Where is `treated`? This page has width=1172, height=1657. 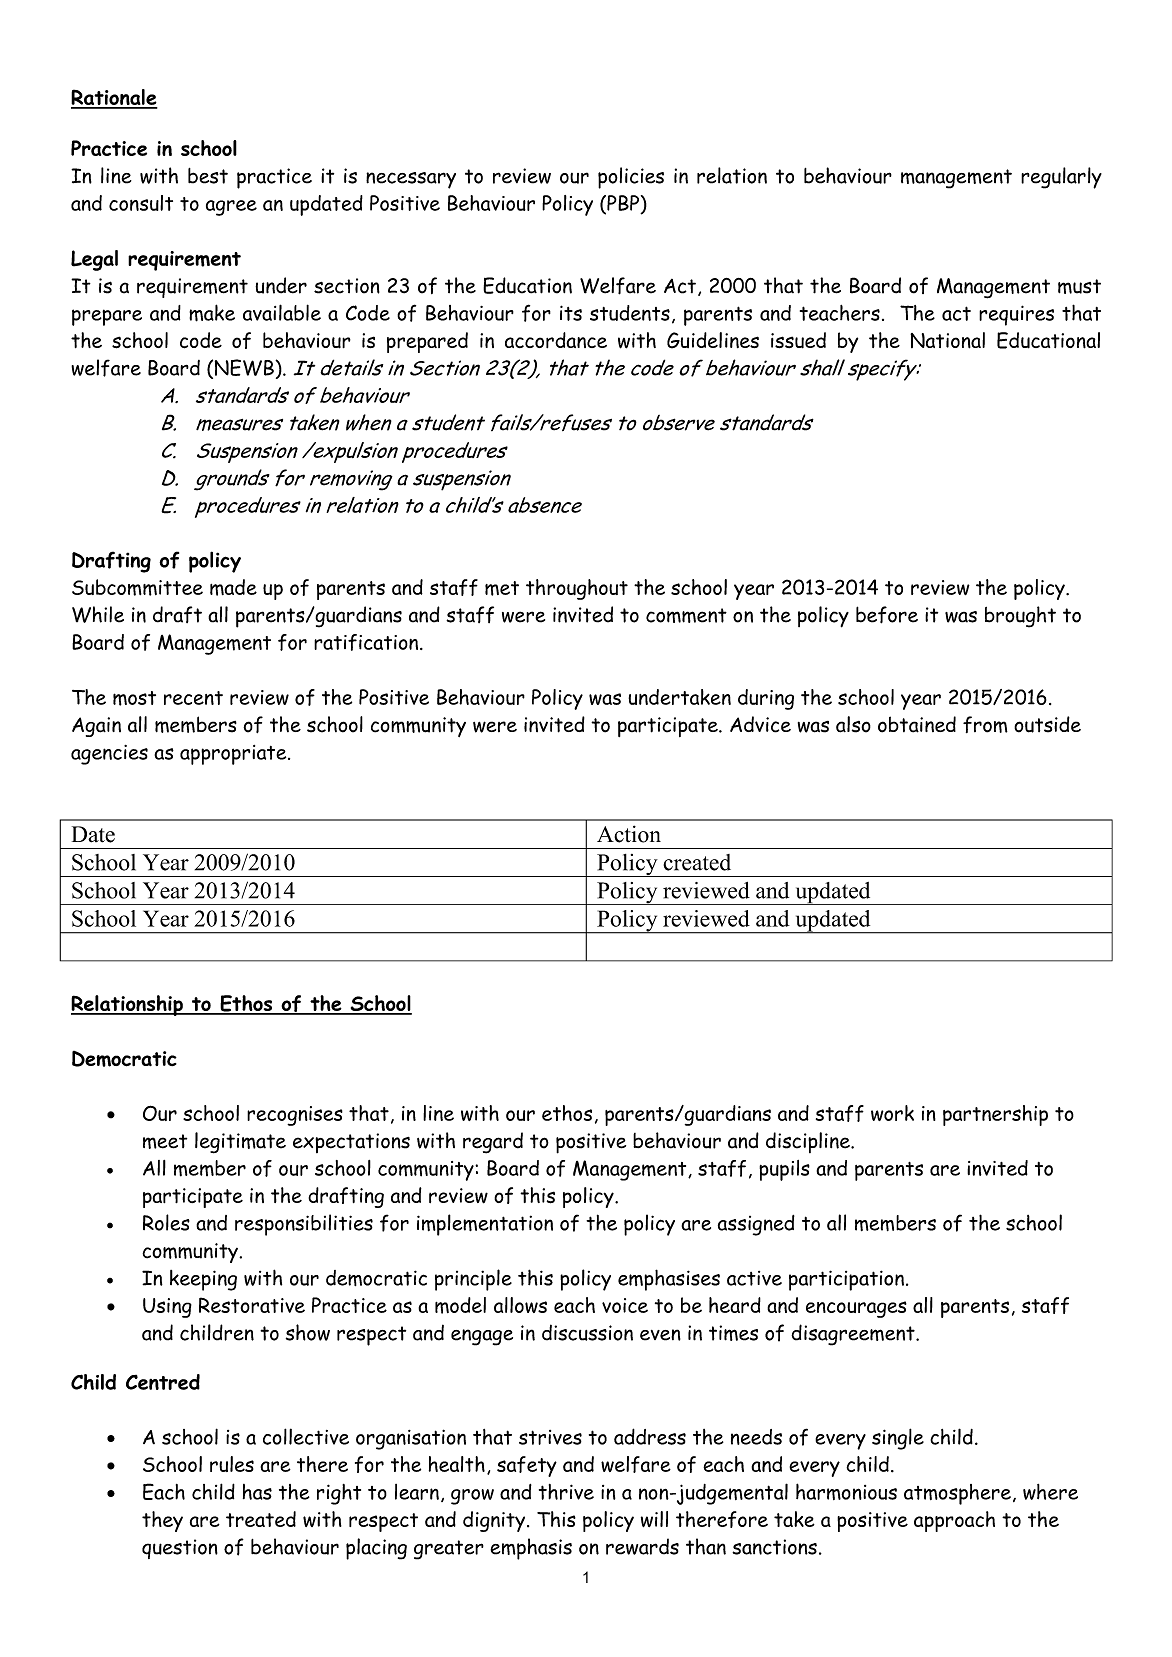 treated is located at coordinates (261, 1519).
